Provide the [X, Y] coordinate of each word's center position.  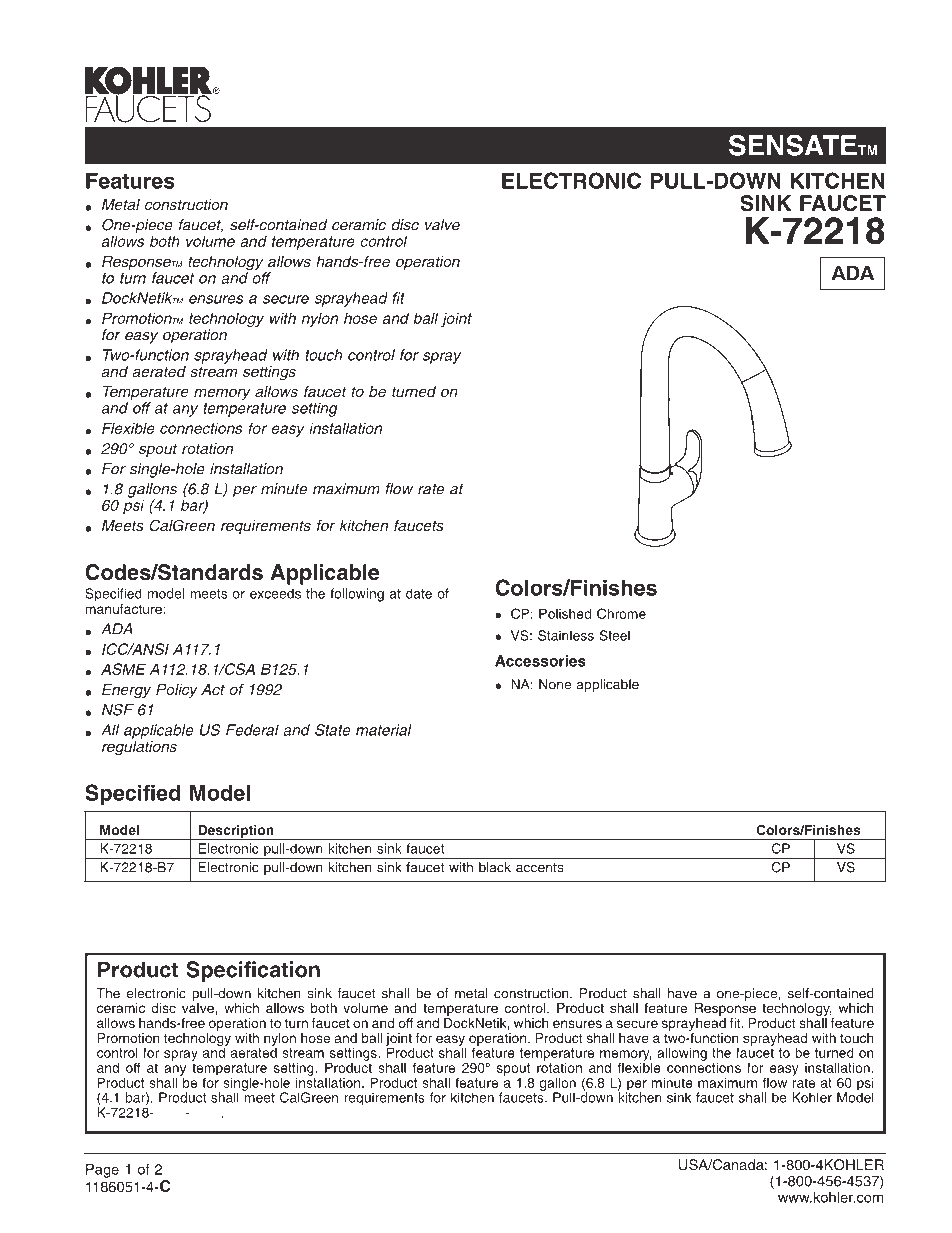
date [419, 593]
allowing [682, 1054]
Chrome [621, 613]
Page [102, 1171]
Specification [253, 971]
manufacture [124, 607]
